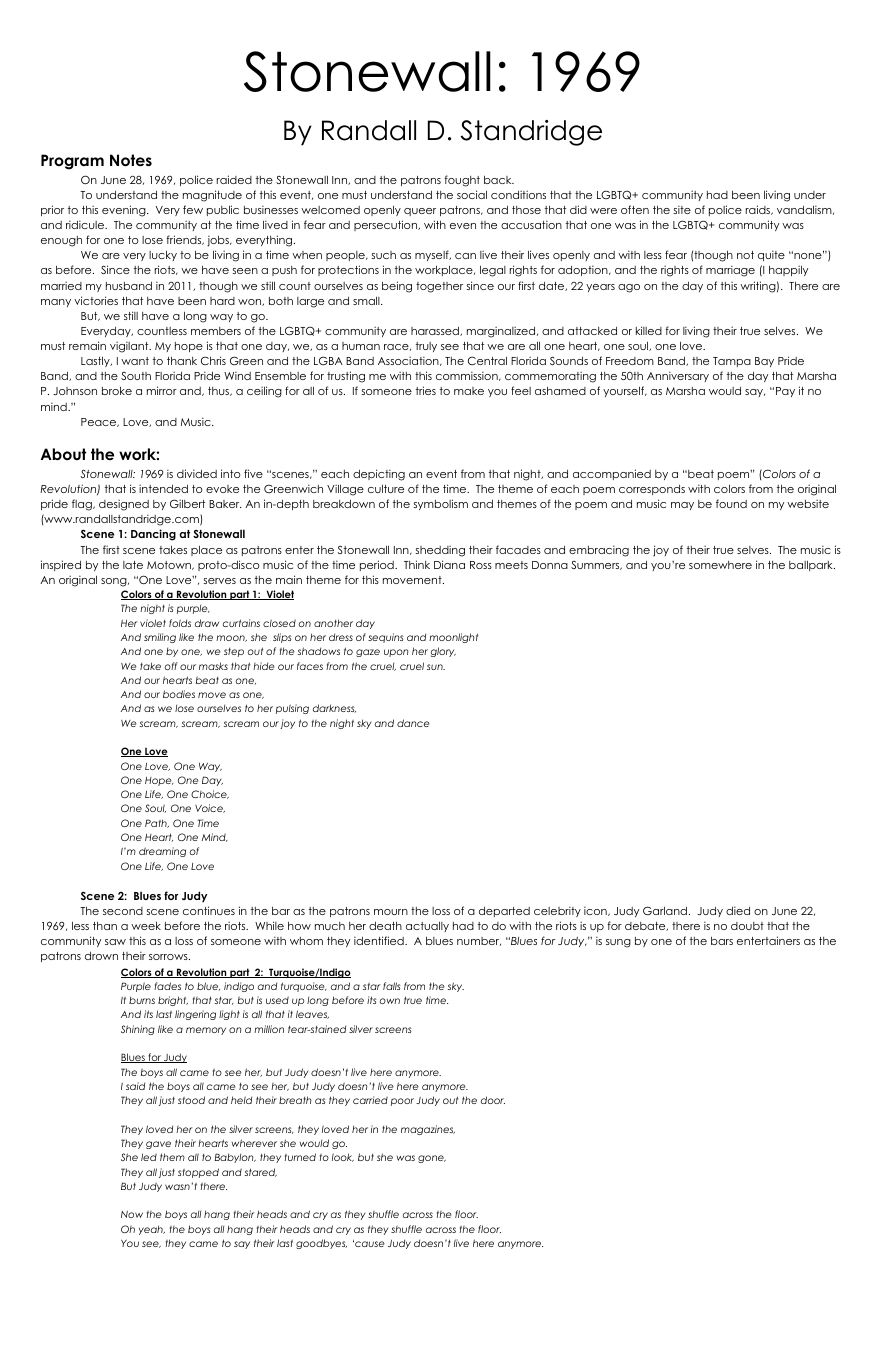 The height and width of the page is (1372, 887). What do you see at coordinates (759, 210) in the page?
I see `raids` at bounding box center [759, 210].
